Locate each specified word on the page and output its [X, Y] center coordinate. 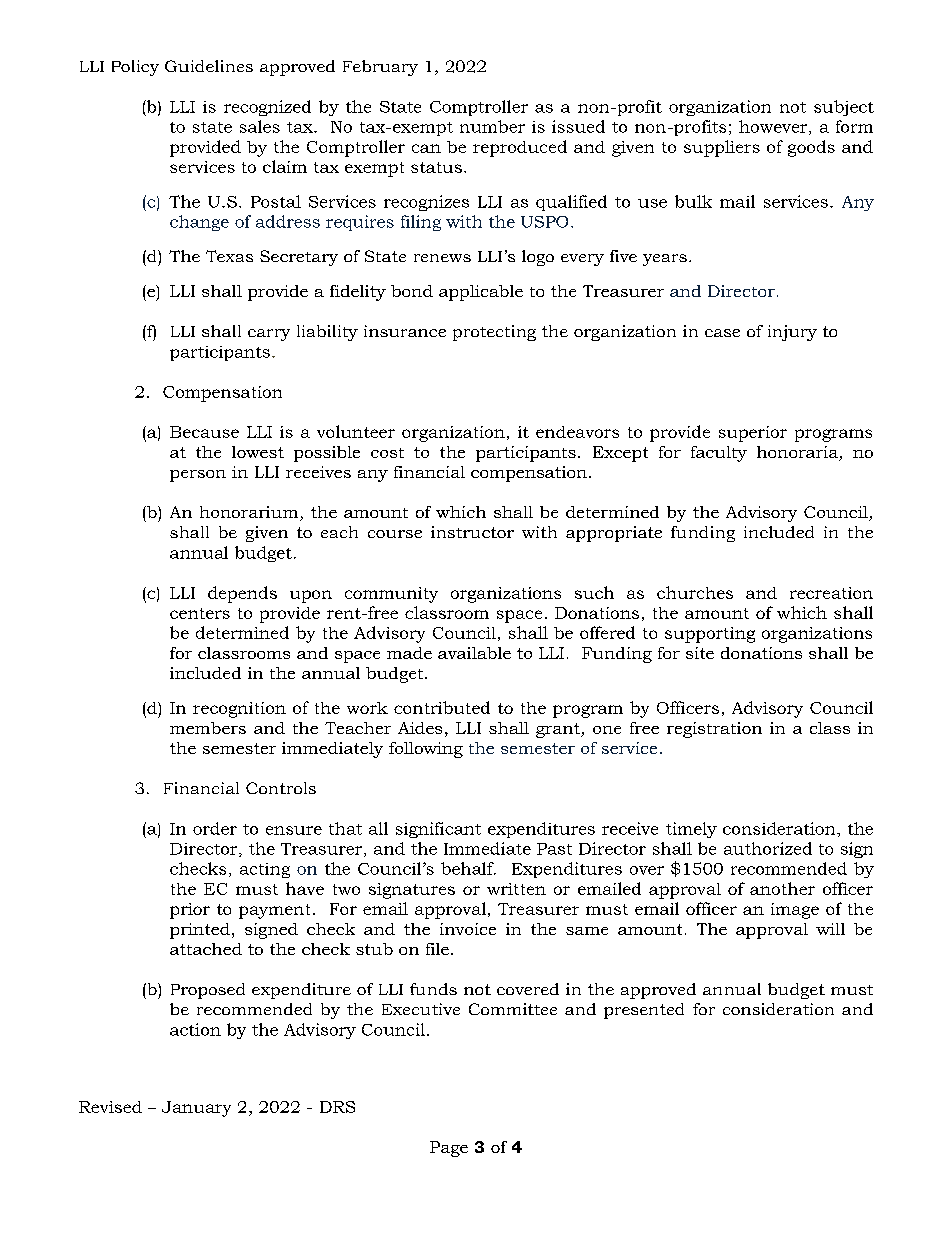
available [474, 653]
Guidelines [209, 66]
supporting [710, 635]
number [492, 126]
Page [449, 1149]
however [774, 127]
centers [200, 613]
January [196, 1109]
